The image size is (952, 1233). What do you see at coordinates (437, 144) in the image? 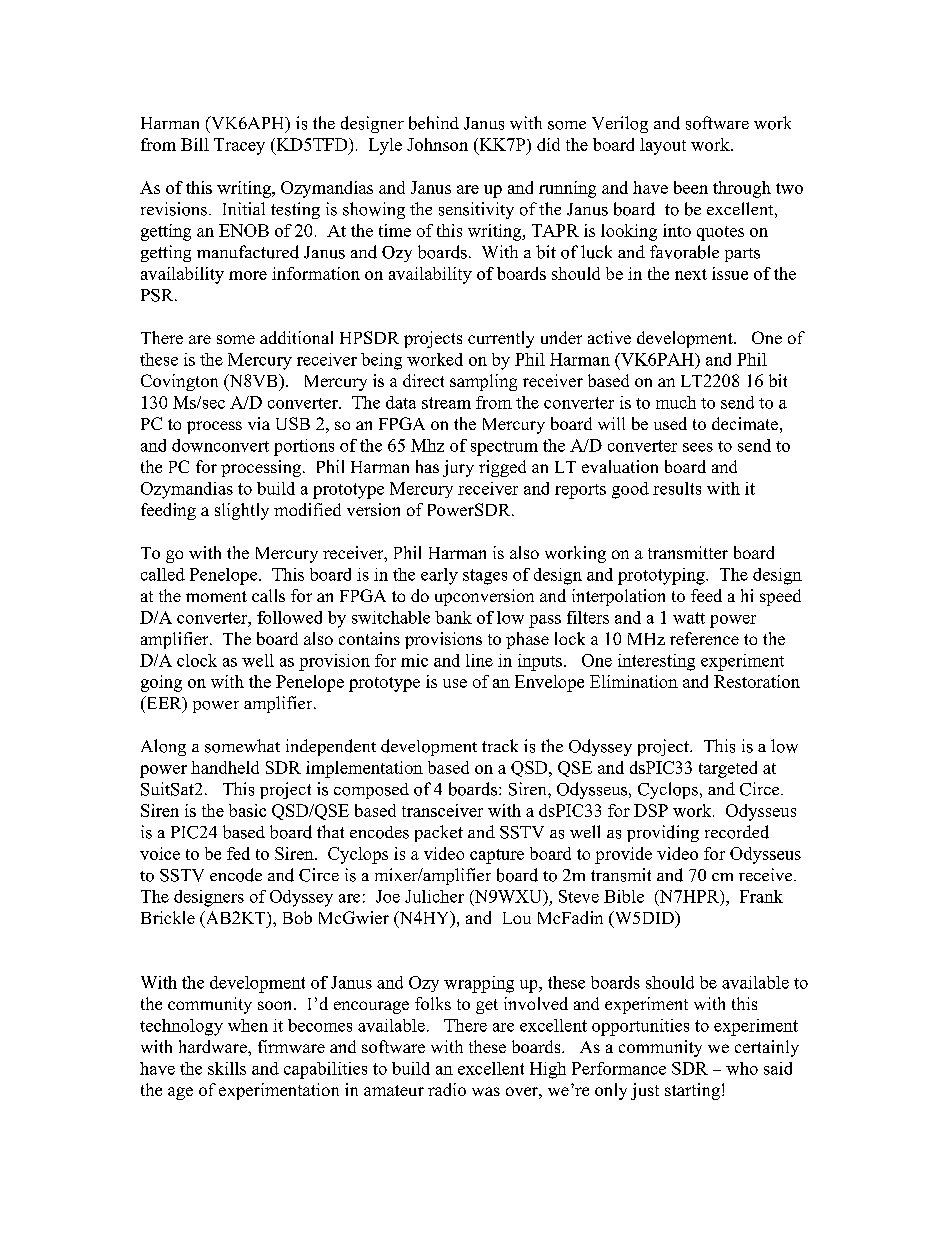
I see `Johnson` at bounding box center [437, 144].
